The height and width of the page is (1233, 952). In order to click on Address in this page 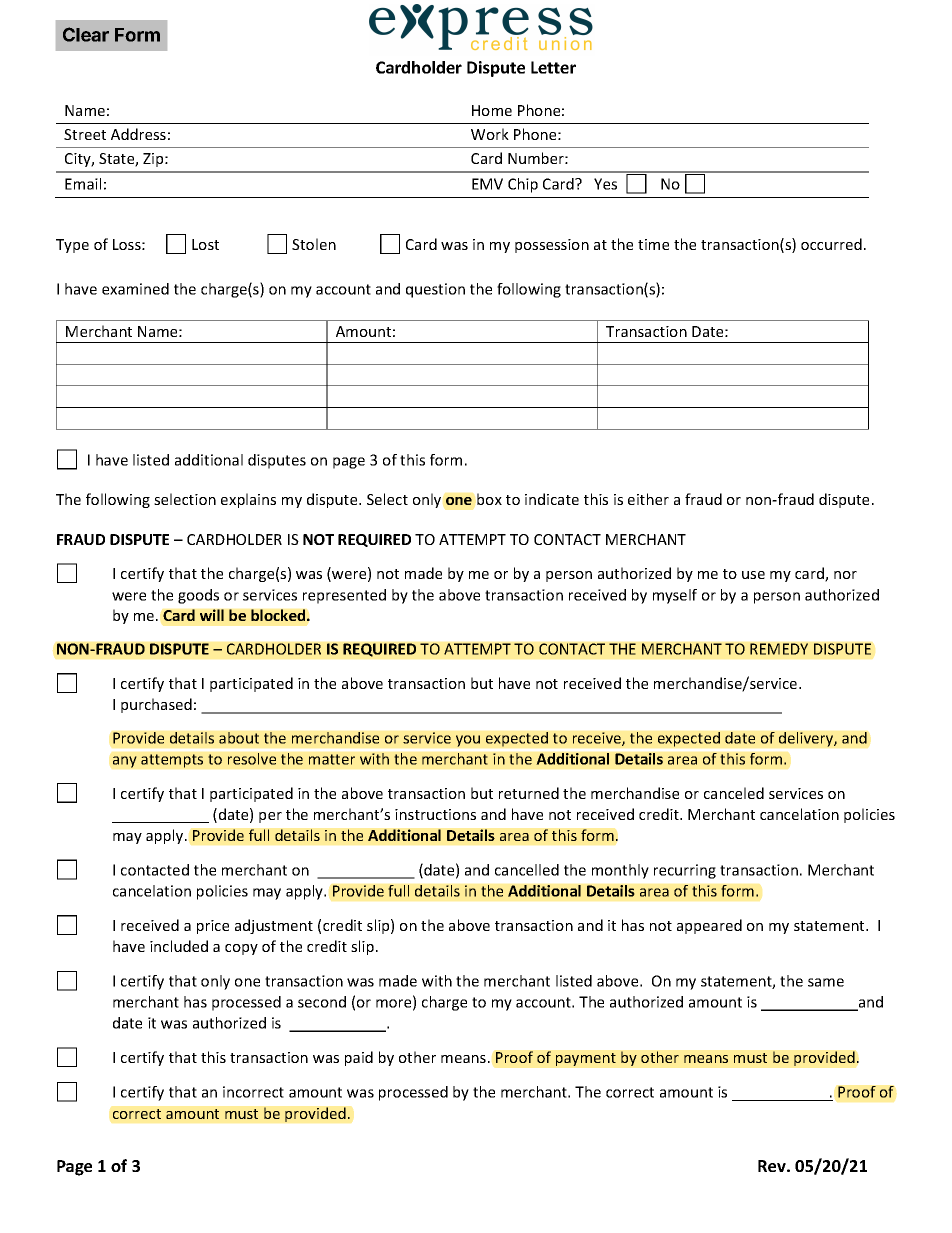, I will do `click(138, 134)`.
